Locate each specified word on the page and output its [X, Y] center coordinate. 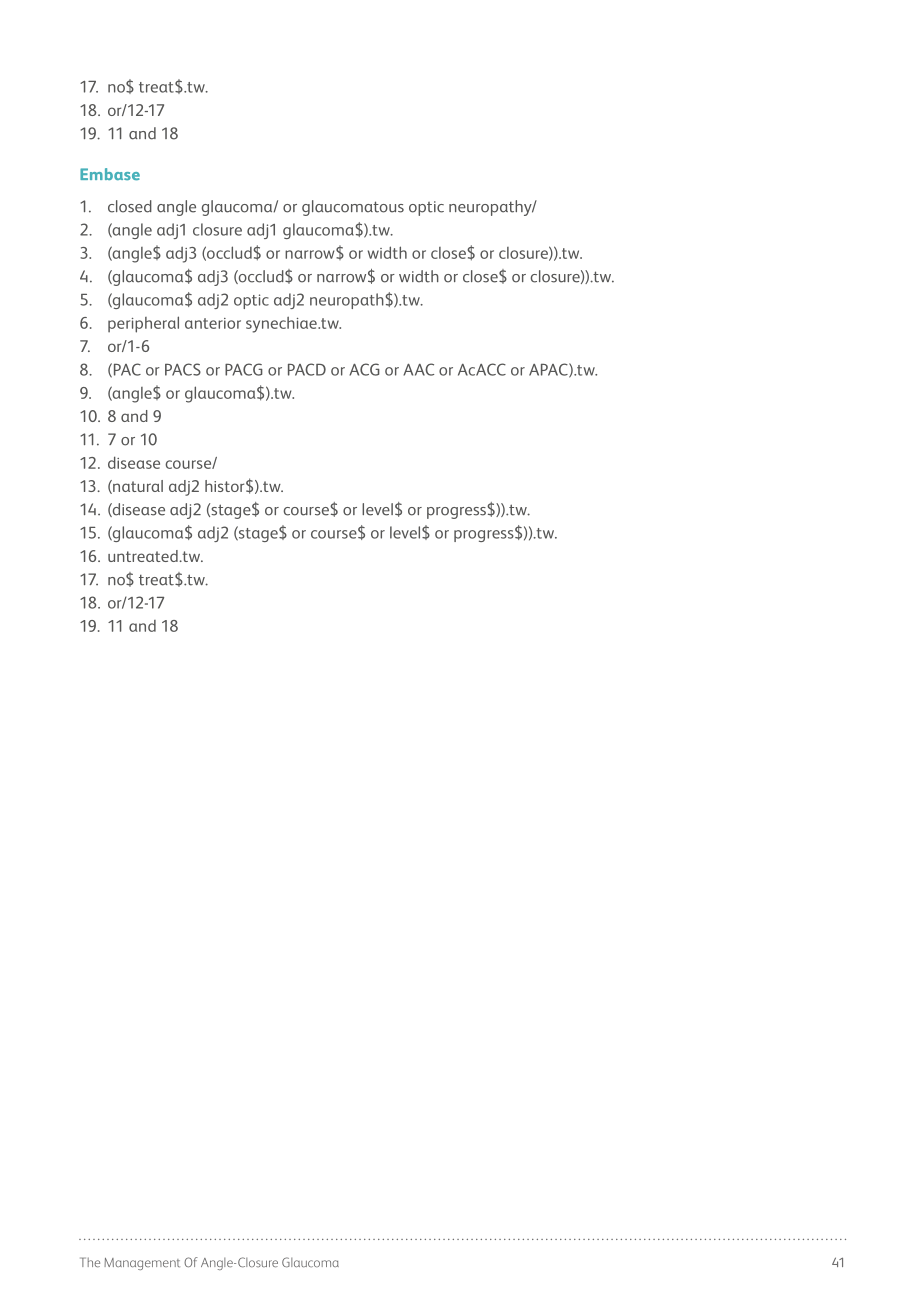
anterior [213, 323]
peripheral [143, 324]
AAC [418, 369]
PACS [183, 369]
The [90, 1262]
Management [142, 1264]
